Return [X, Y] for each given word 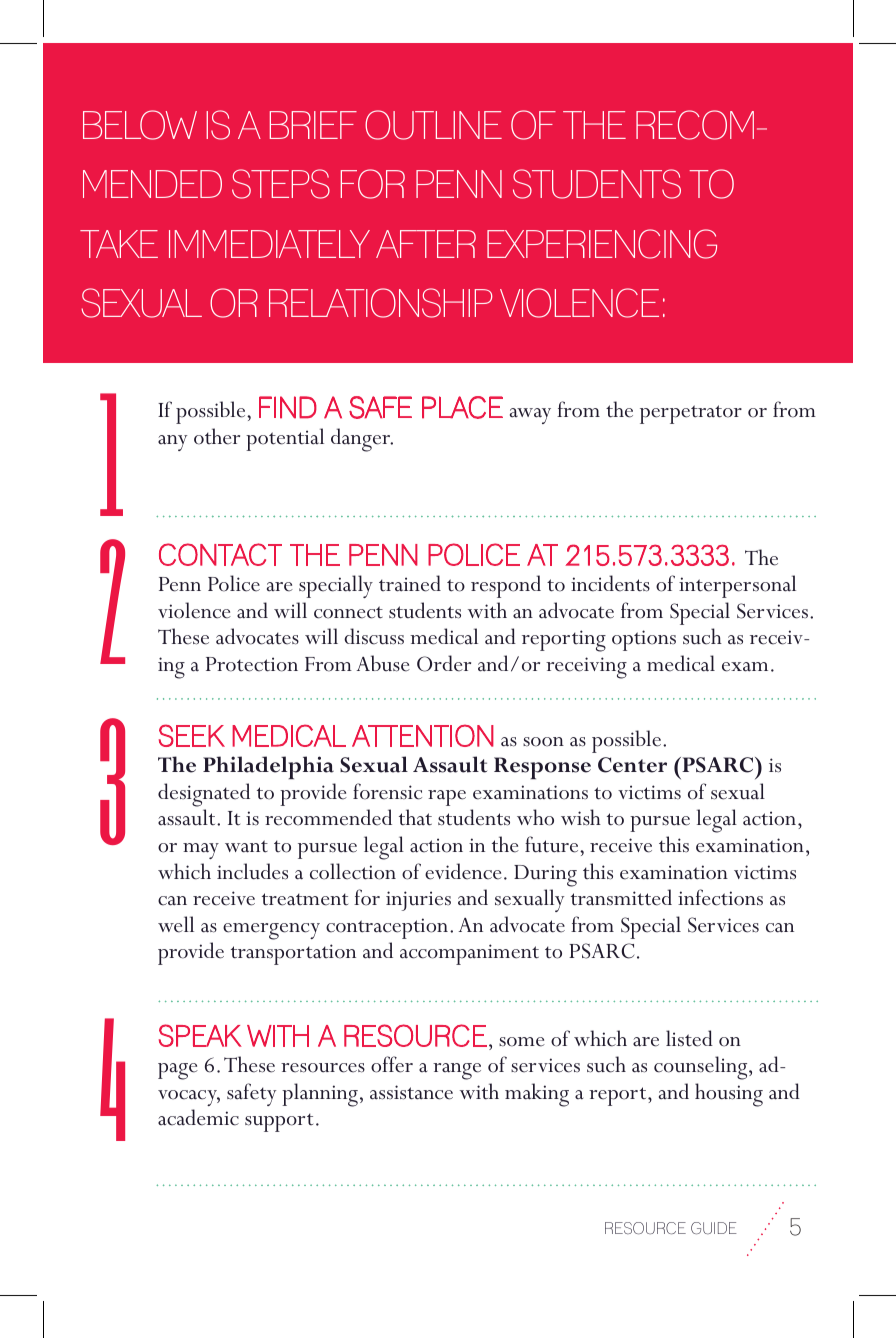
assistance [411, 1092]
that [415, 817]
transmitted [621, 897]
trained [410, 583]
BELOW [140, 125]
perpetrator [691, 414]
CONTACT [220, 554]
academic [198, 1117]
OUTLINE [433, 125]
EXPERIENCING [602, 244]
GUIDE [714, 1228]
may [201, 851]
